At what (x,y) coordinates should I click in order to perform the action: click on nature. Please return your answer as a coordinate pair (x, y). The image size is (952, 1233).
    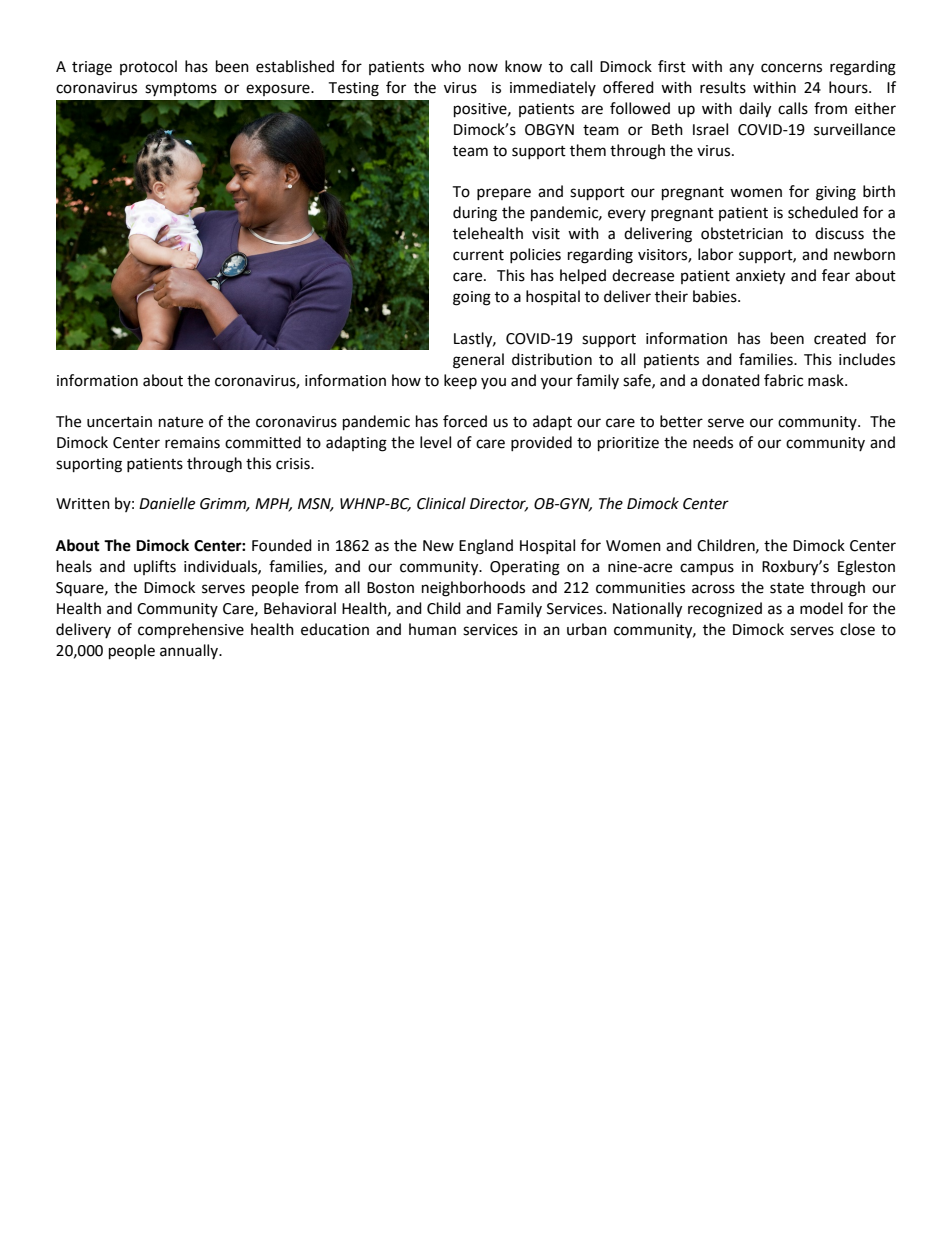
    Looking at the image, I should click on (181, 422).
